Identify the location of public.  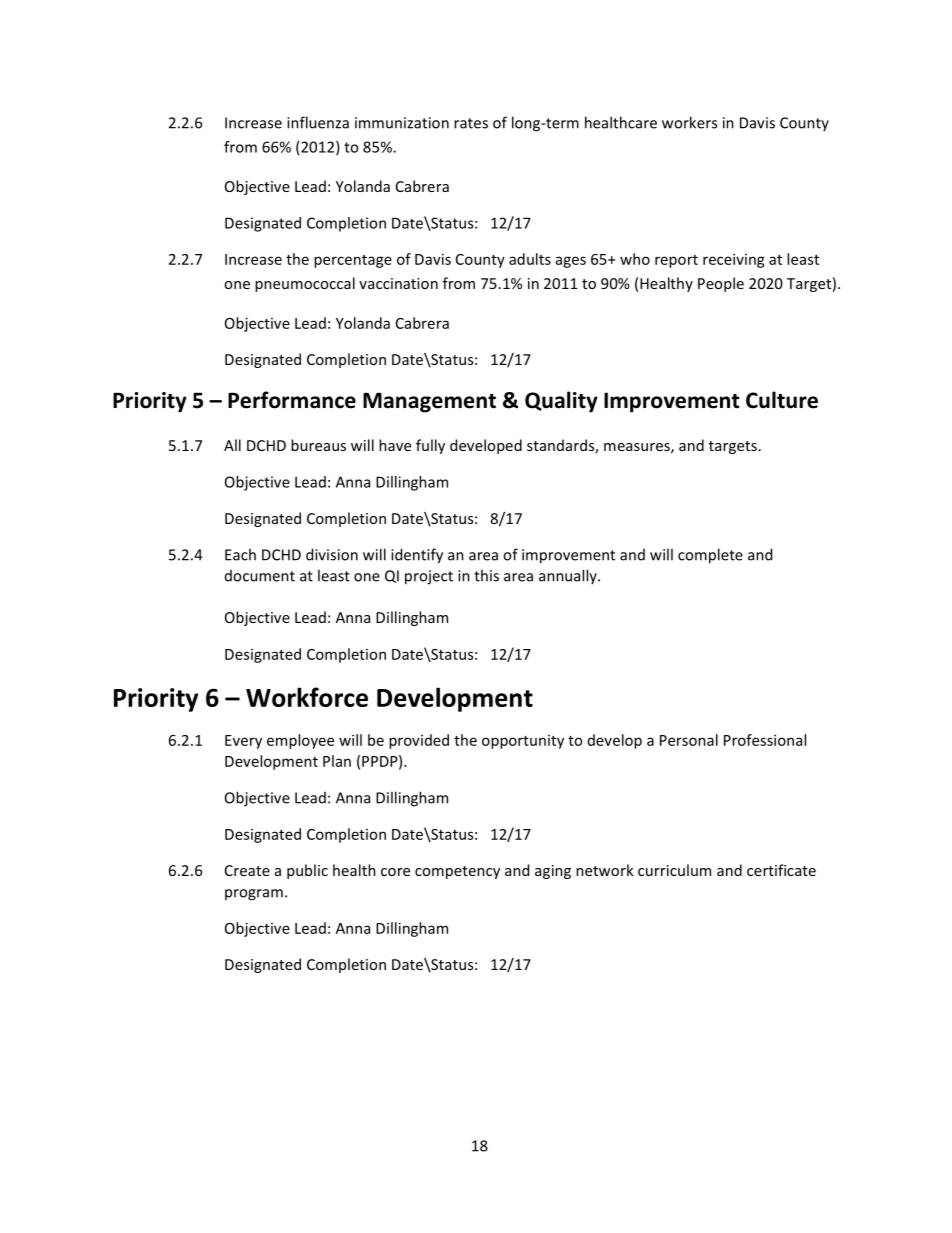
(307, 871).
